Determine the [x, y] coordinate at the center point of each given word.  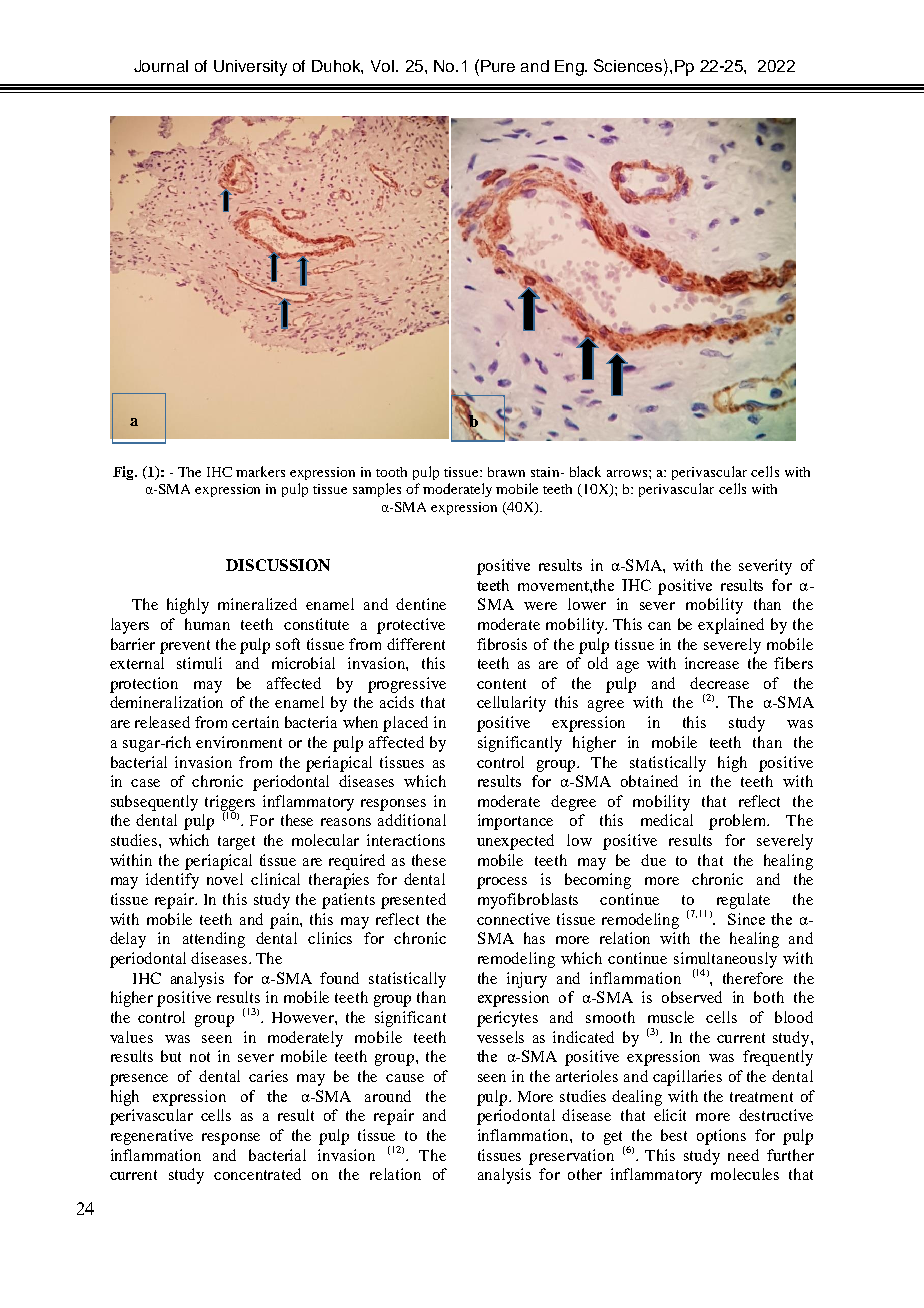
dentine [421, 604]
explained [731, 626]
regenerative [152, 1137]
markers [260, 471]
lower [587, 604]
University [250, 68]
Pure [498, 66]
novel [225, 879]
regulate [743, 901]
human [207, 624]
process [502, 883]
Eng [570, 68]
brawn [506, 472]
